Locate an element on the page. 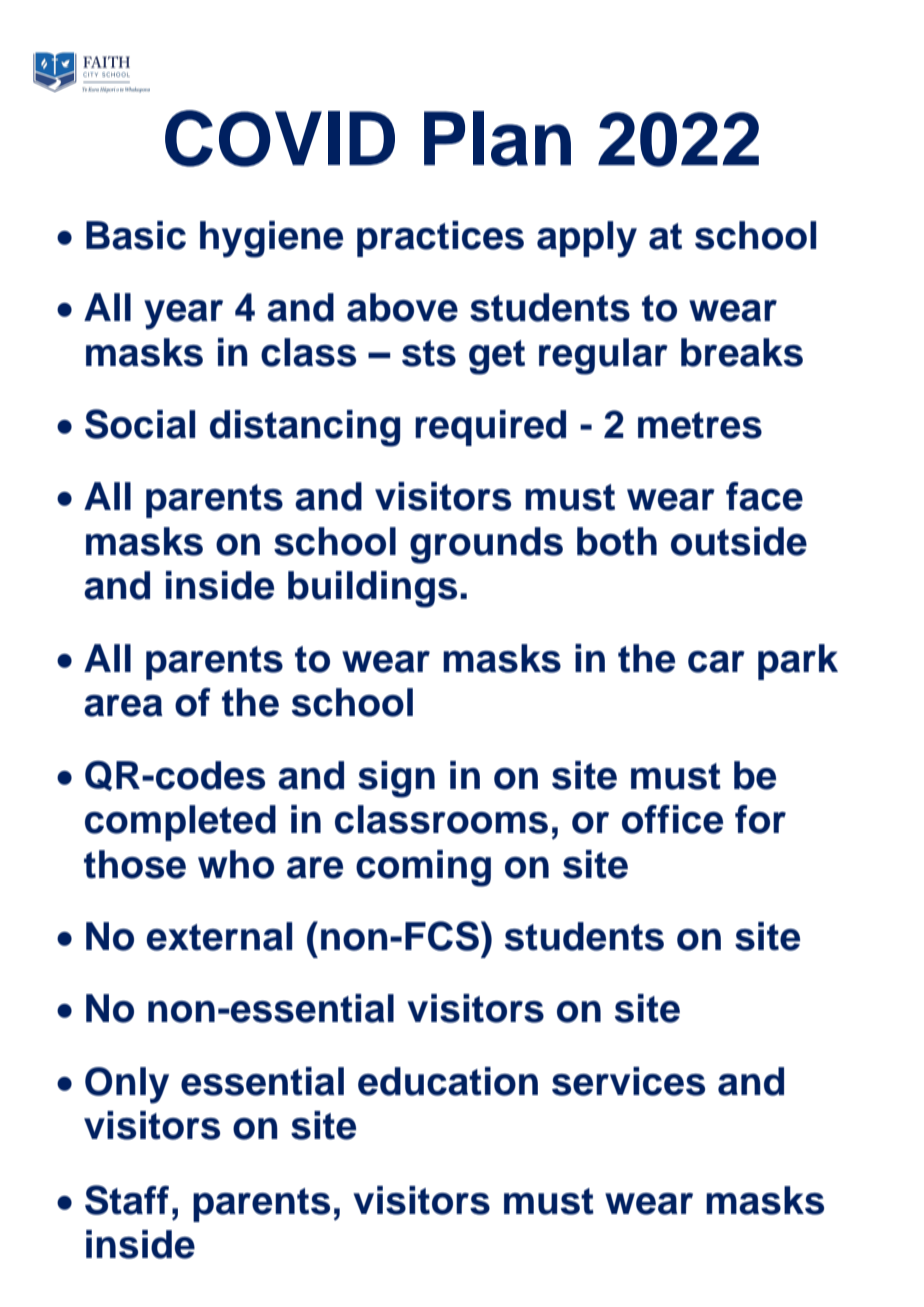  for is located at coordinates (760, 819).
